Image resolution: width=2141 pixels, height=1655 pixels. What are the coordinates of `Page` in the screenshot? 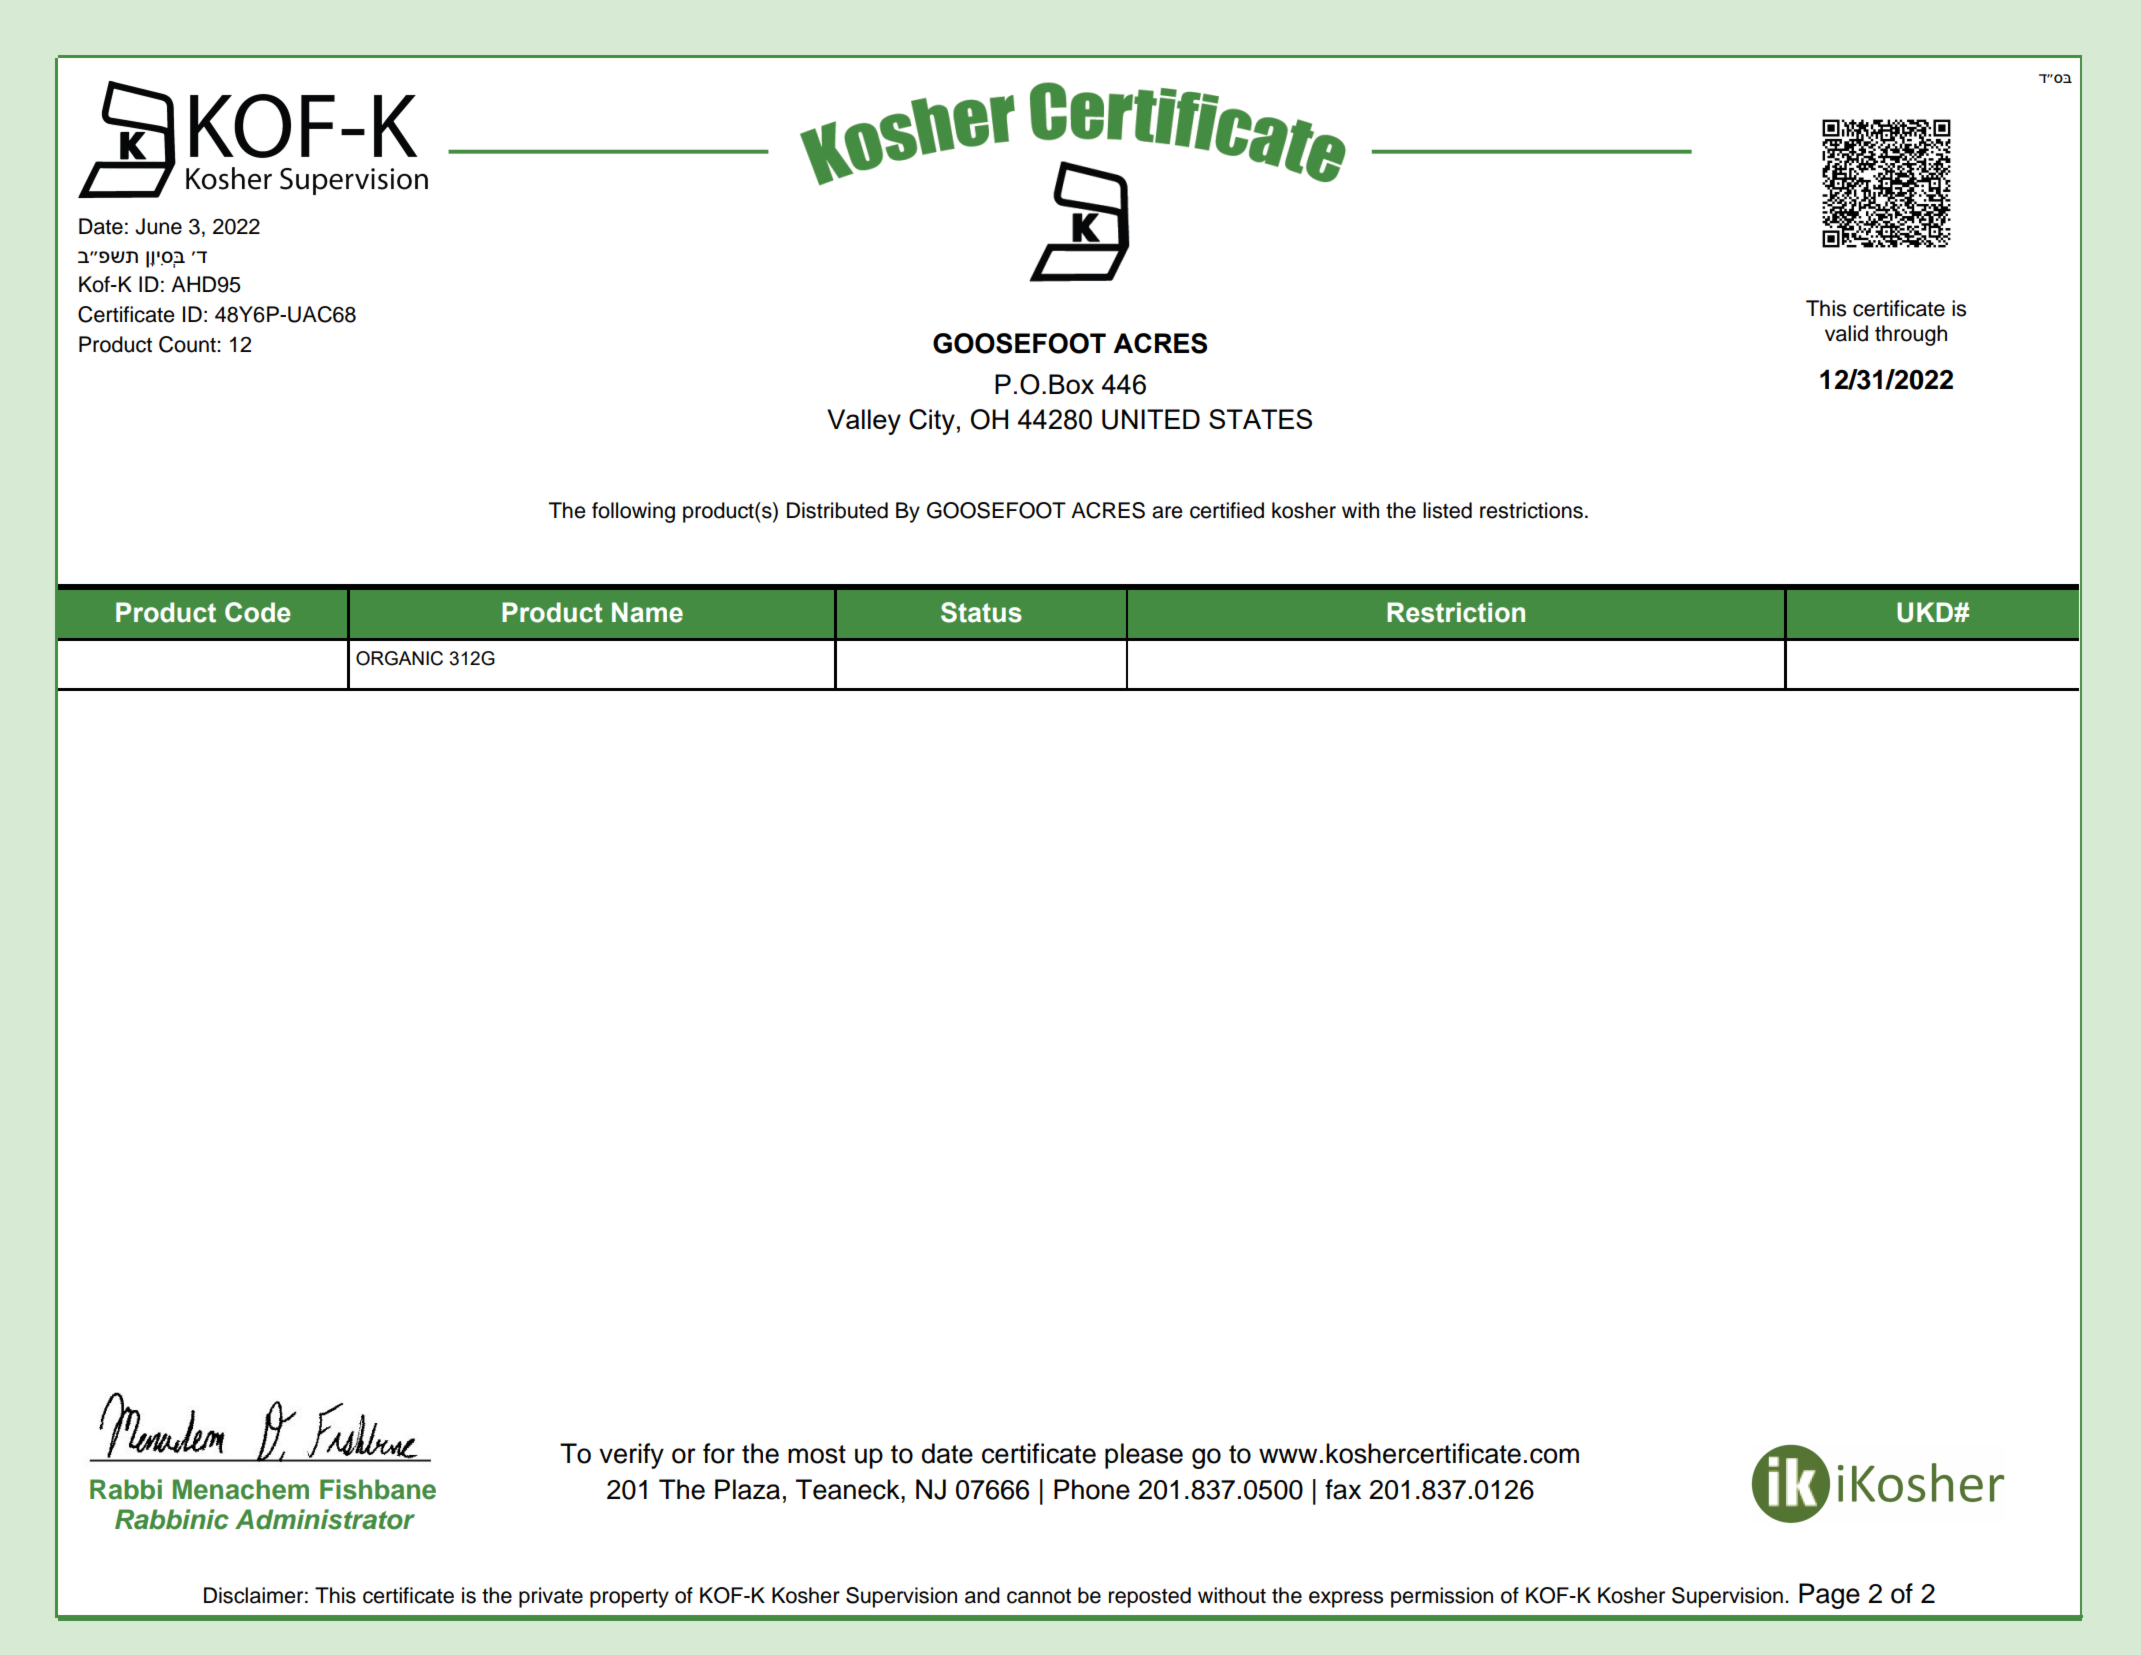 It's located at (1829, 1596).
